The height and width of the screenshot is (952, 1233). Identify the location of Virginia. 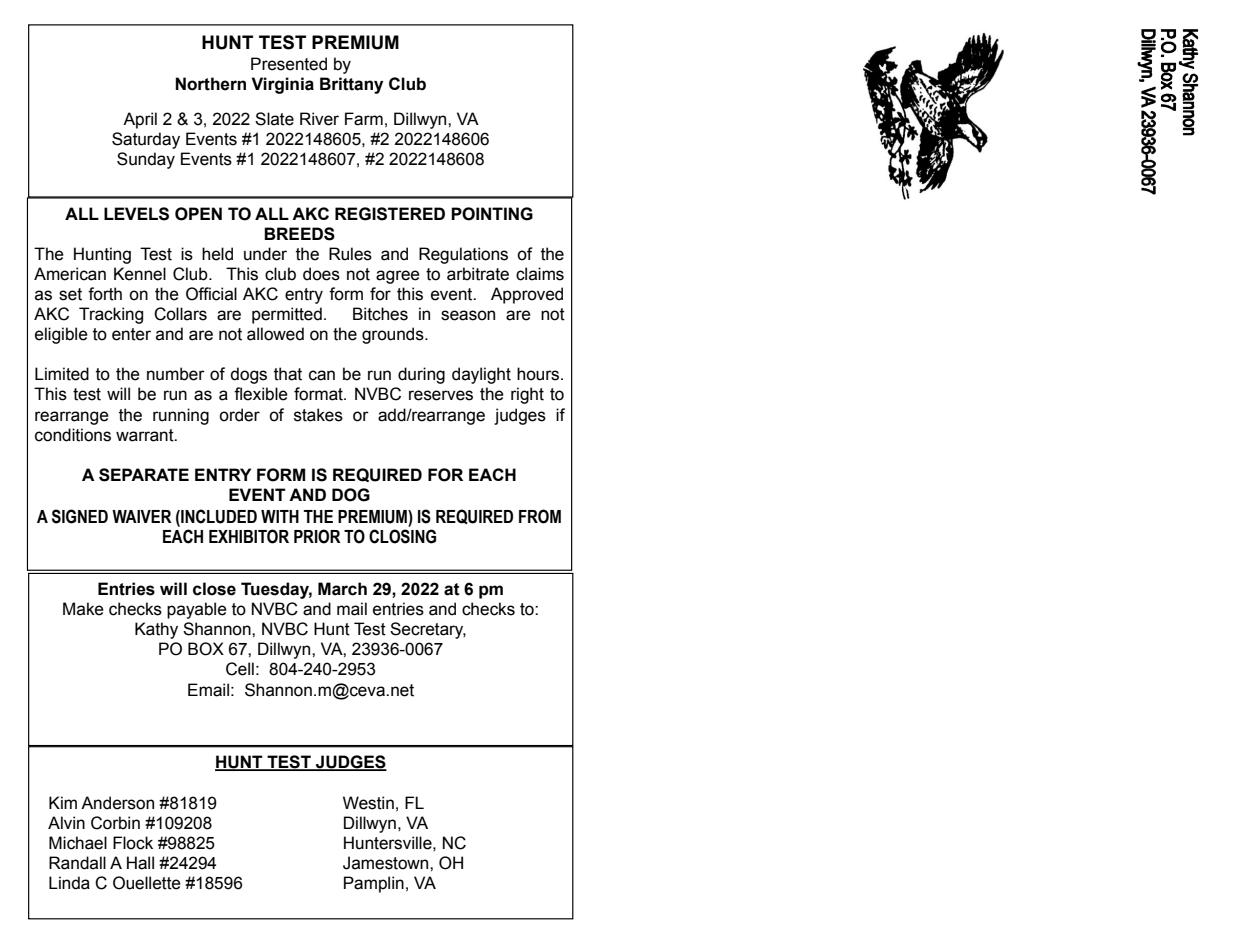
(282, 85).
